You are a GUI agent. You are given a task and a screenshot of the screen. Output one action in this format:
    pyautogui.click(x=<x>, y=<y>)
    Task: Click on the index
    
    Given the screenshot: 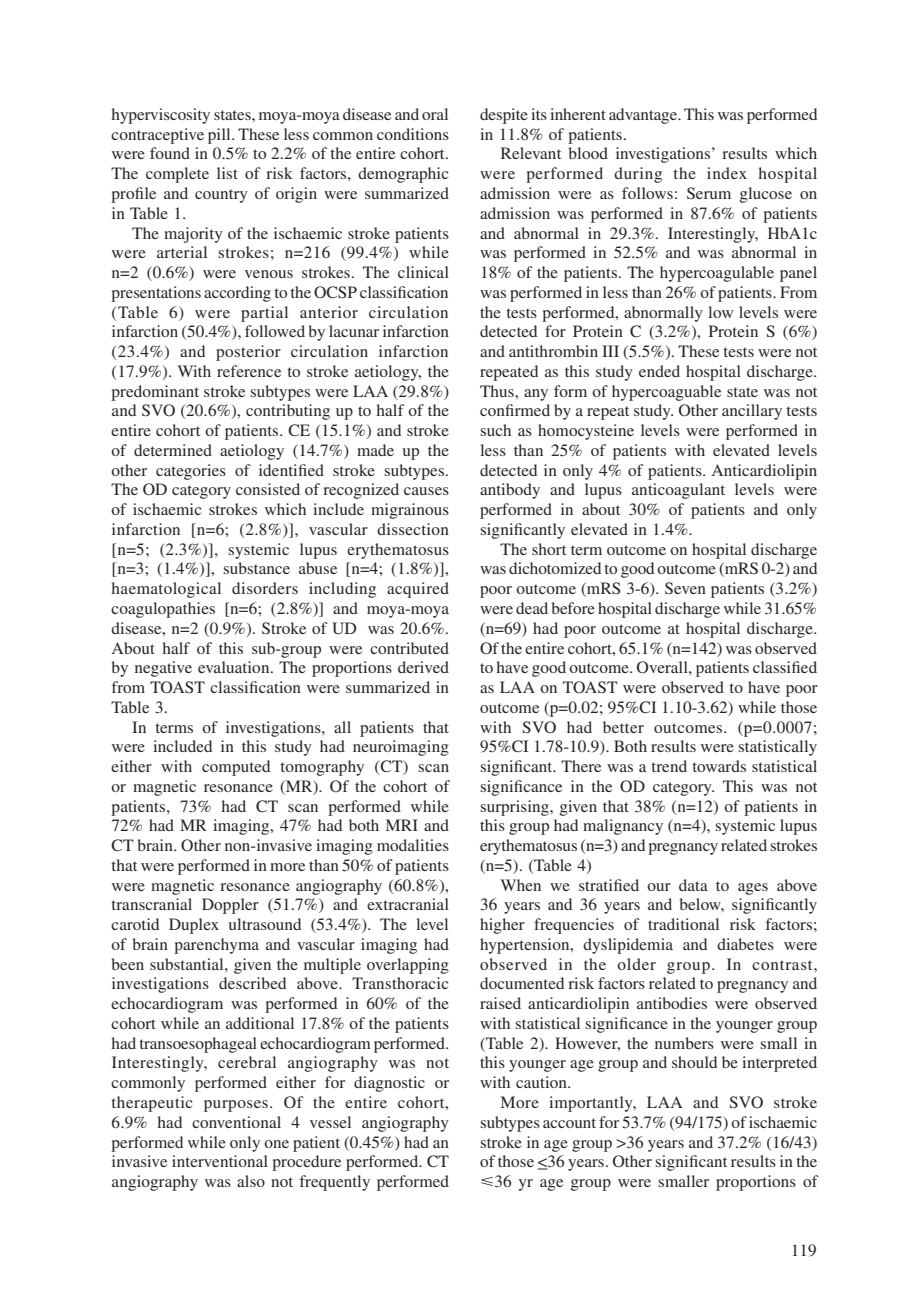 What is the action you would take?
    pyautogui.click(x=727, y=173)
